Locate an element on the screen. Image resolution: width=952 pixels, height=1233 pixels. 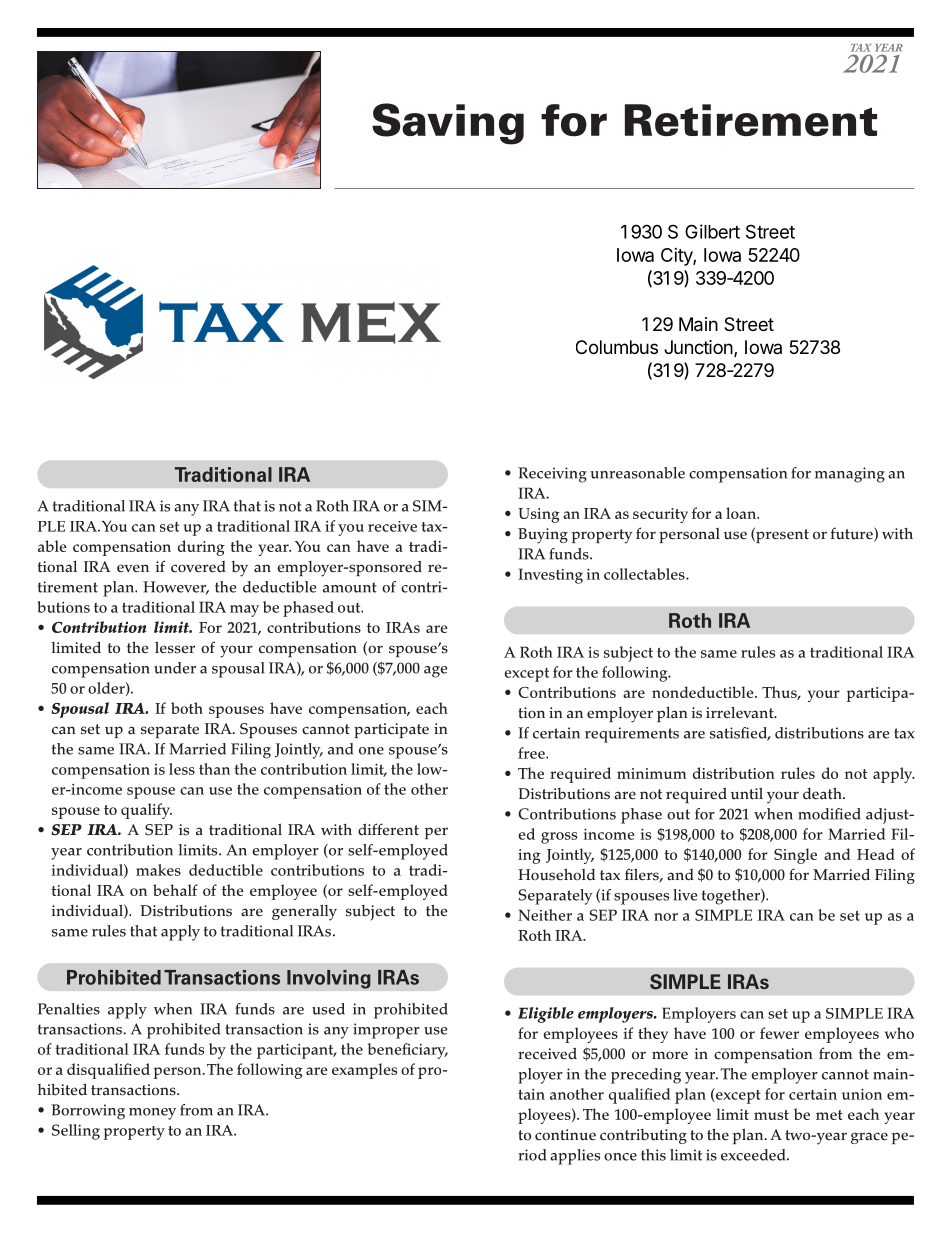
free is located at coordinates (532, 753).
